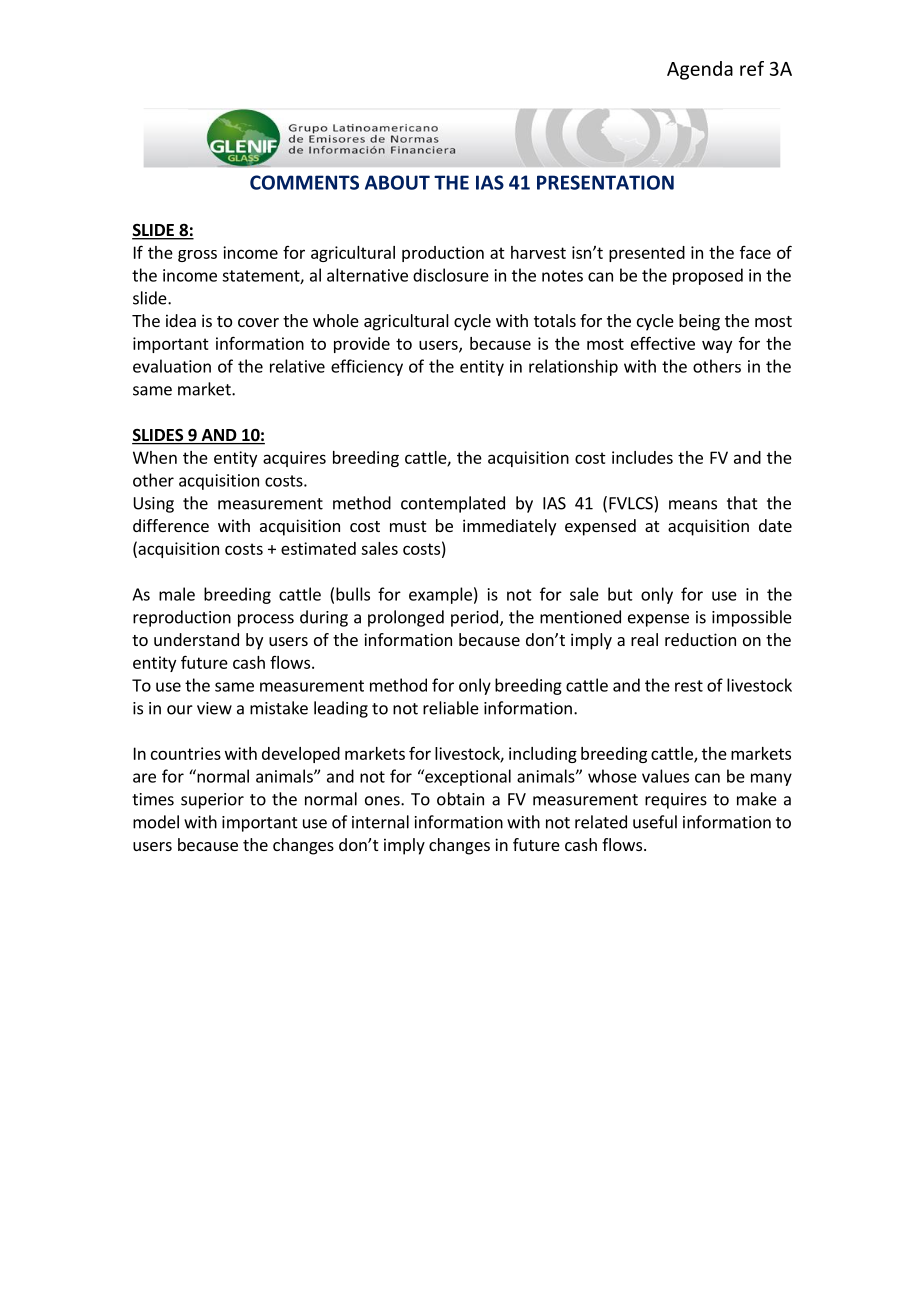  What do you see at coordinates (453, 504) in the screenshot?
I see `contemplated` at bounding box center [453, 504].
